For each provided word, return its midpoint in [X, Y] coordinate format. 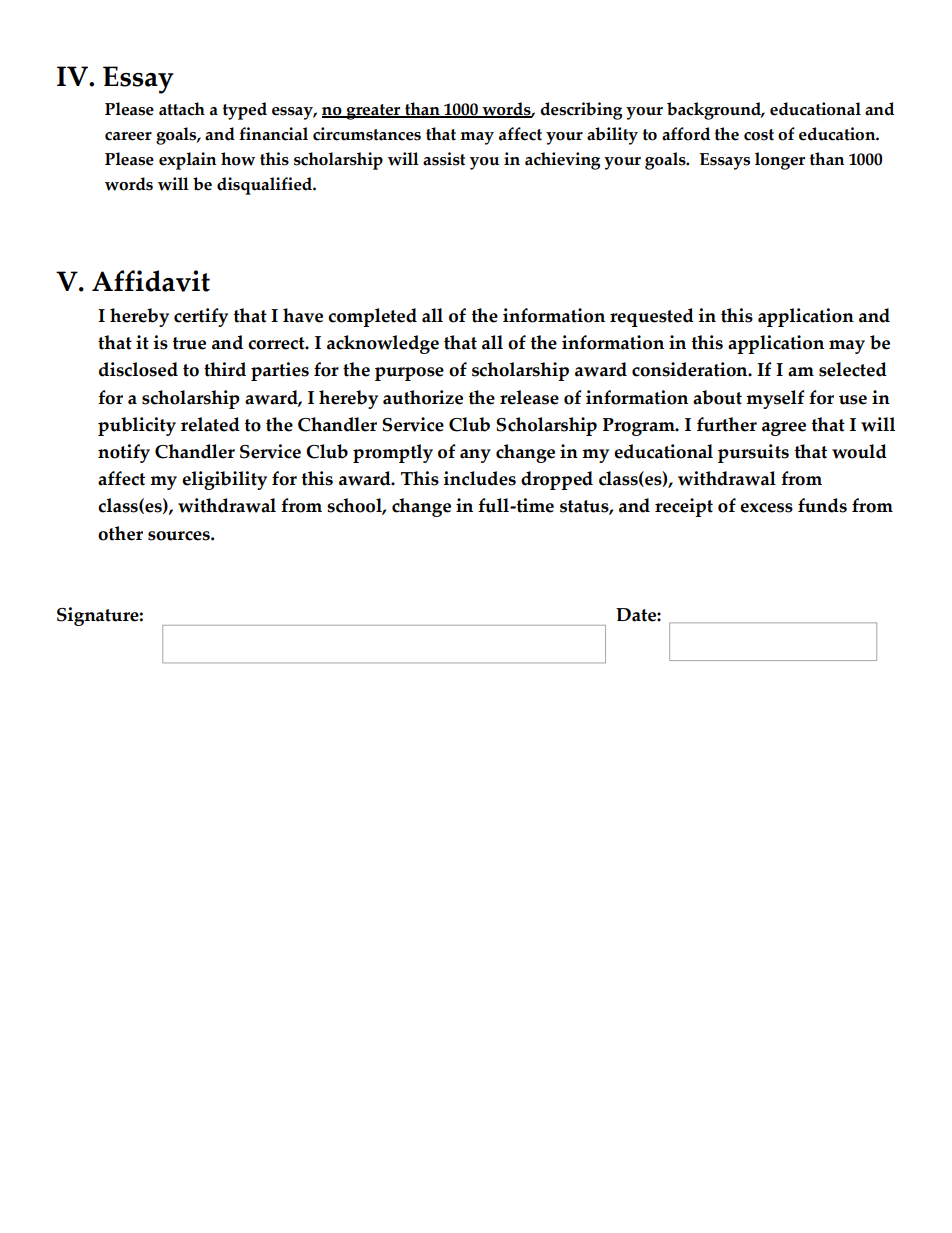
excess [766, 508]
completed [372, 317]
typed [245, 111]
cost [759, 135]
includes [479, 478]
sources [180, 536]
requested [652, 317]
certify [201, 317]
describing [581, 111]
